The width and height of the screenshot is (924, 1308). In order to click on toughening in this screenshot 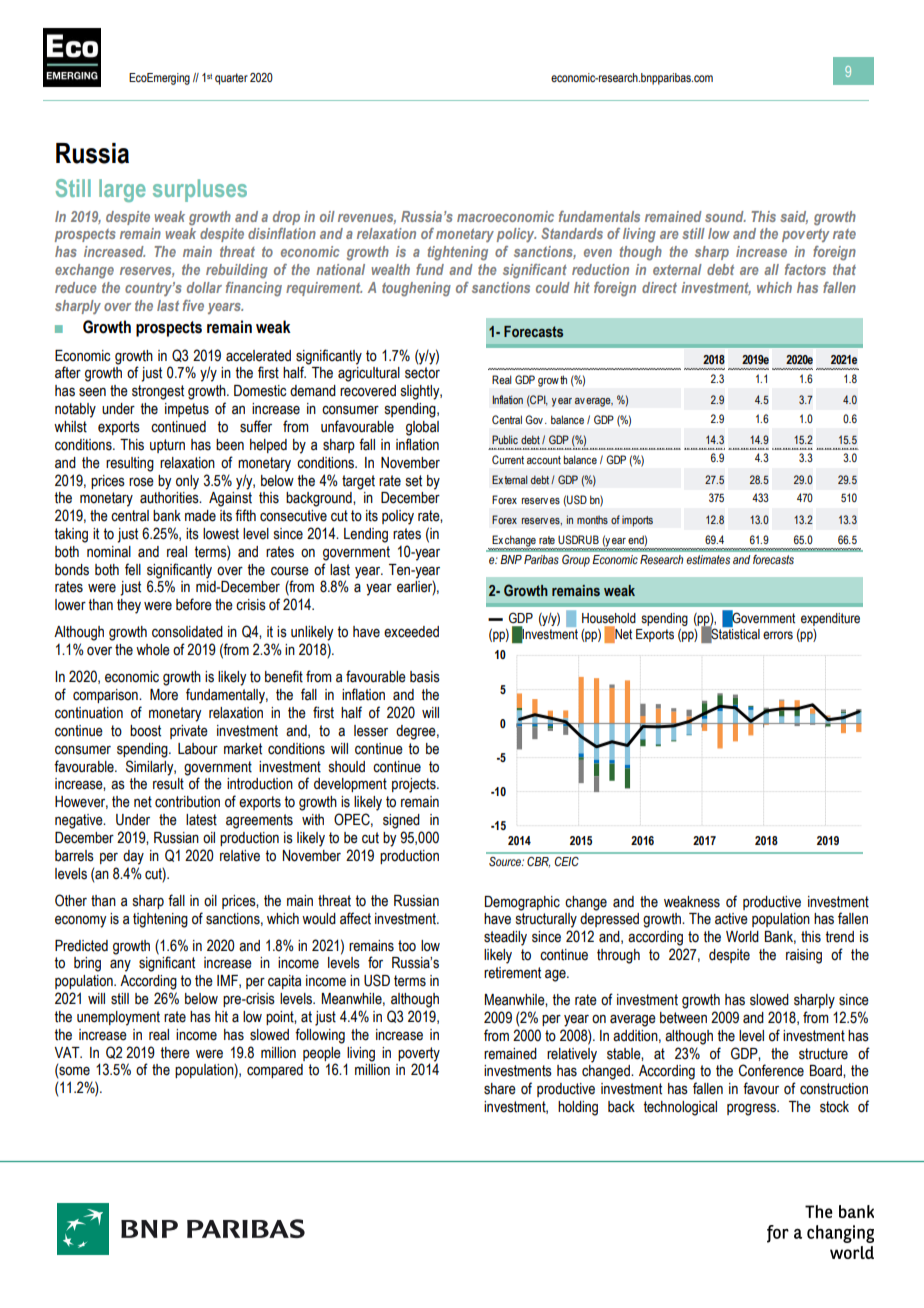, I will do `click(416, 289)`.
